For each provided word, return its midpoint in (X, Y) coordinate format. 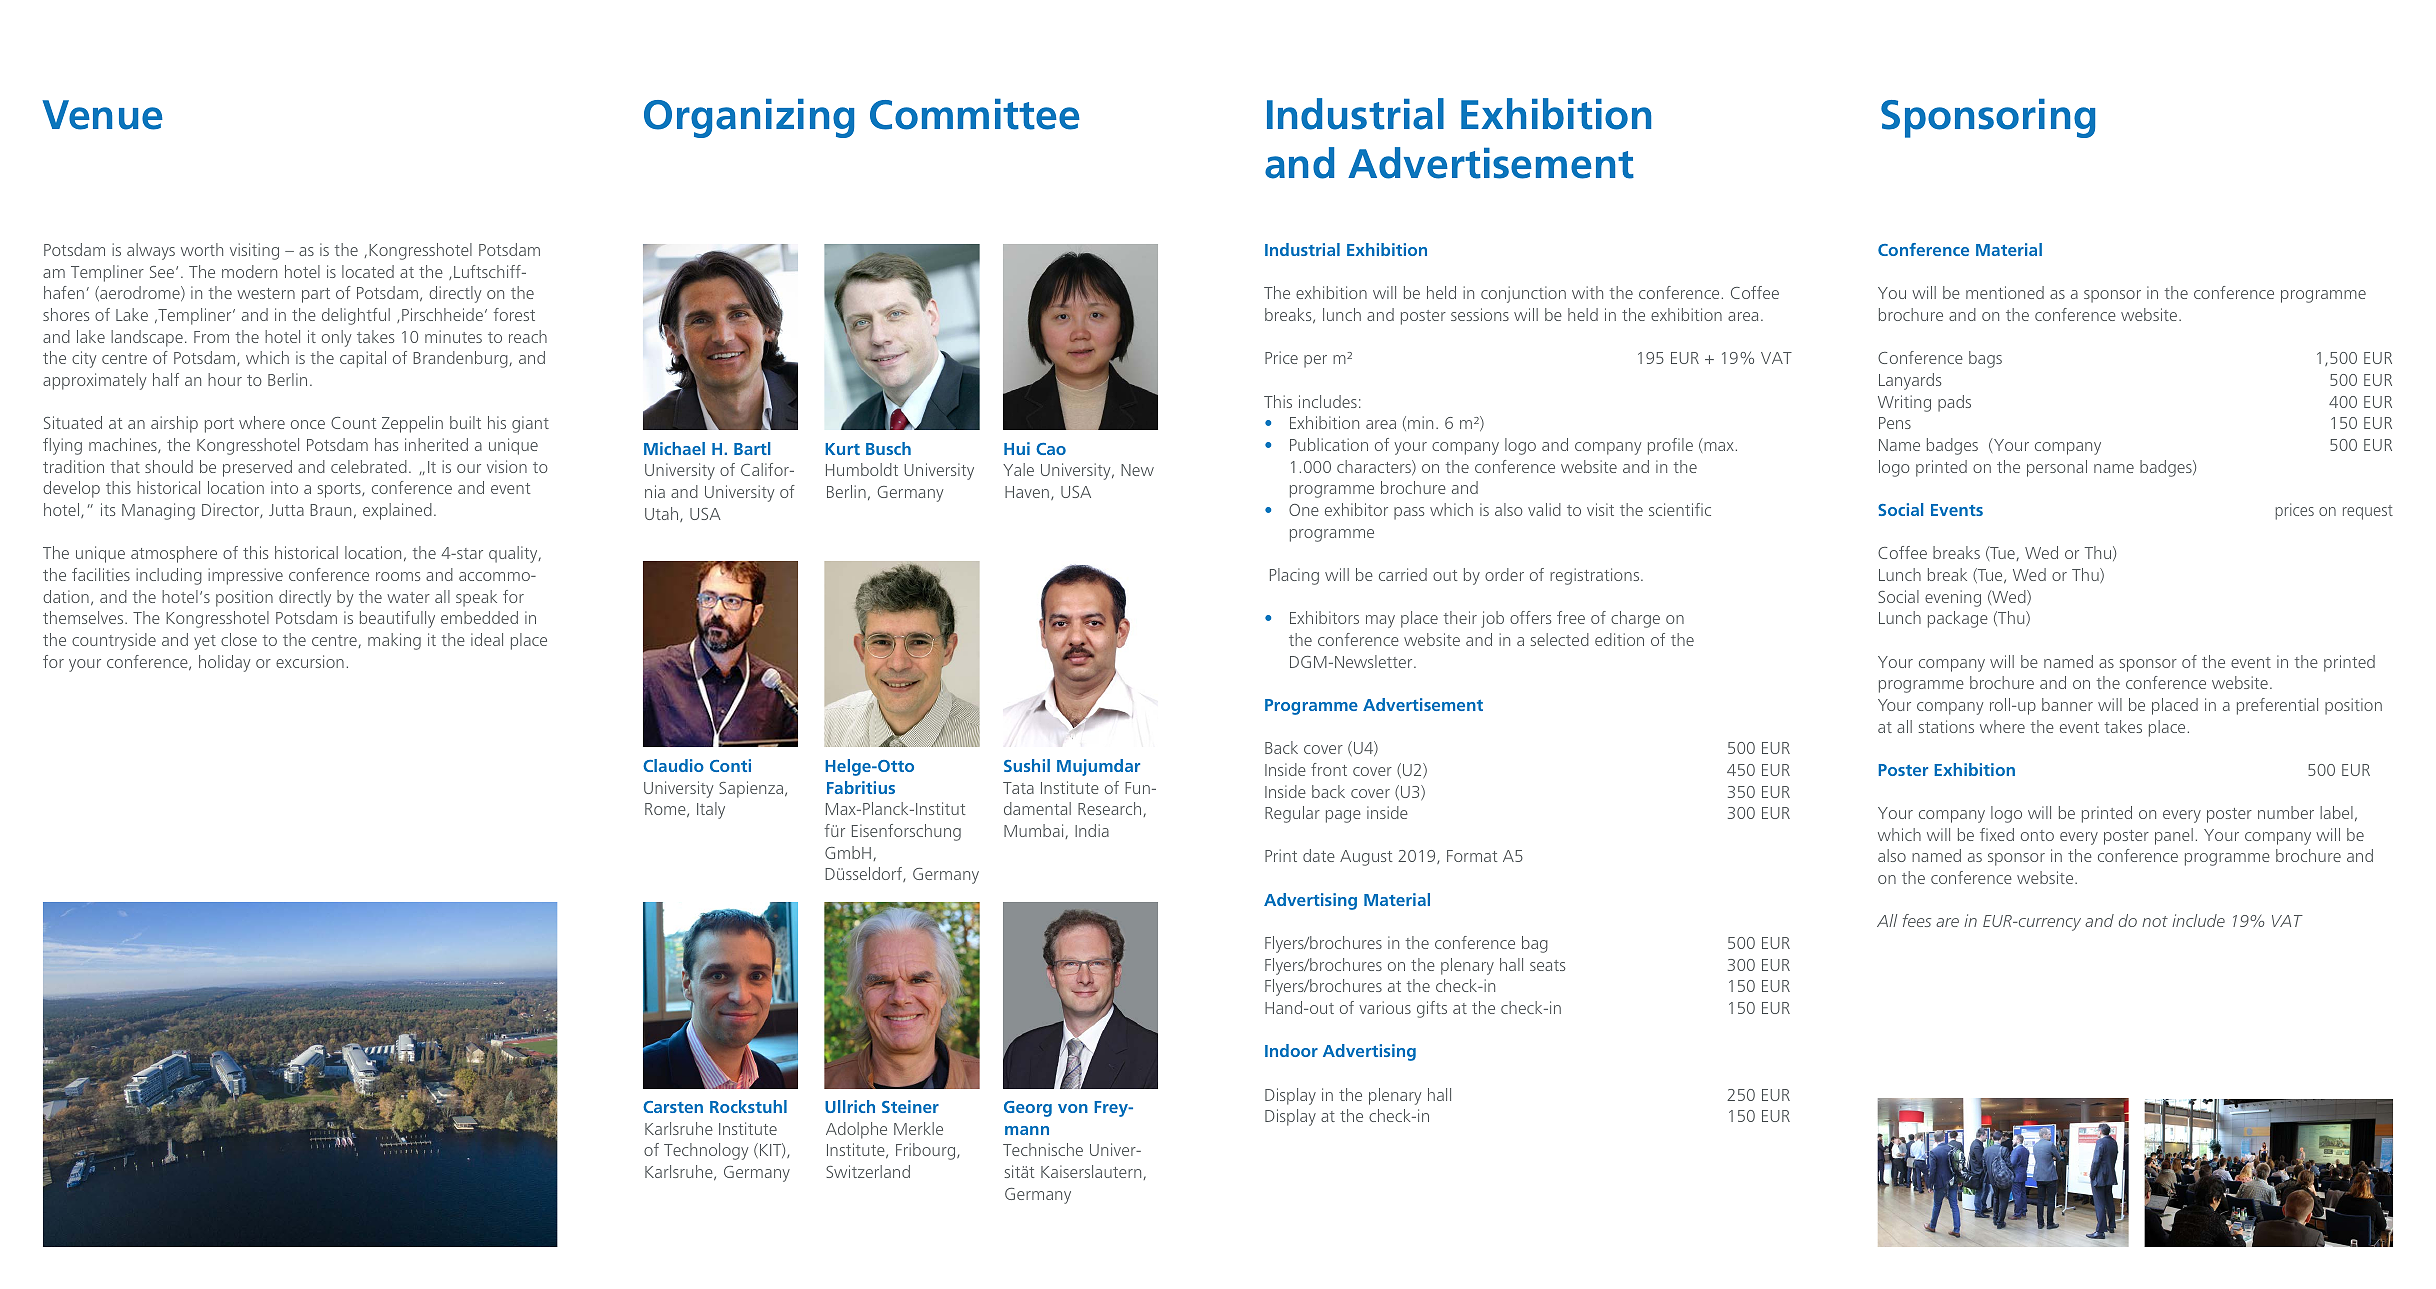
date (1319, 855)
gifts (1432, 1009)
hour (225, 379)
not (2155, 921)
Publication (1329, 444)
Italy (711, 810)
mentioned (2005, 292)
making (394, 641)
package (1958, 619)
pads (1954, 403)
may (1380, 621)
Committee (975, 114)
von (1073, 1108)
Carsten (673, 1107)
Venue (102, 115)
